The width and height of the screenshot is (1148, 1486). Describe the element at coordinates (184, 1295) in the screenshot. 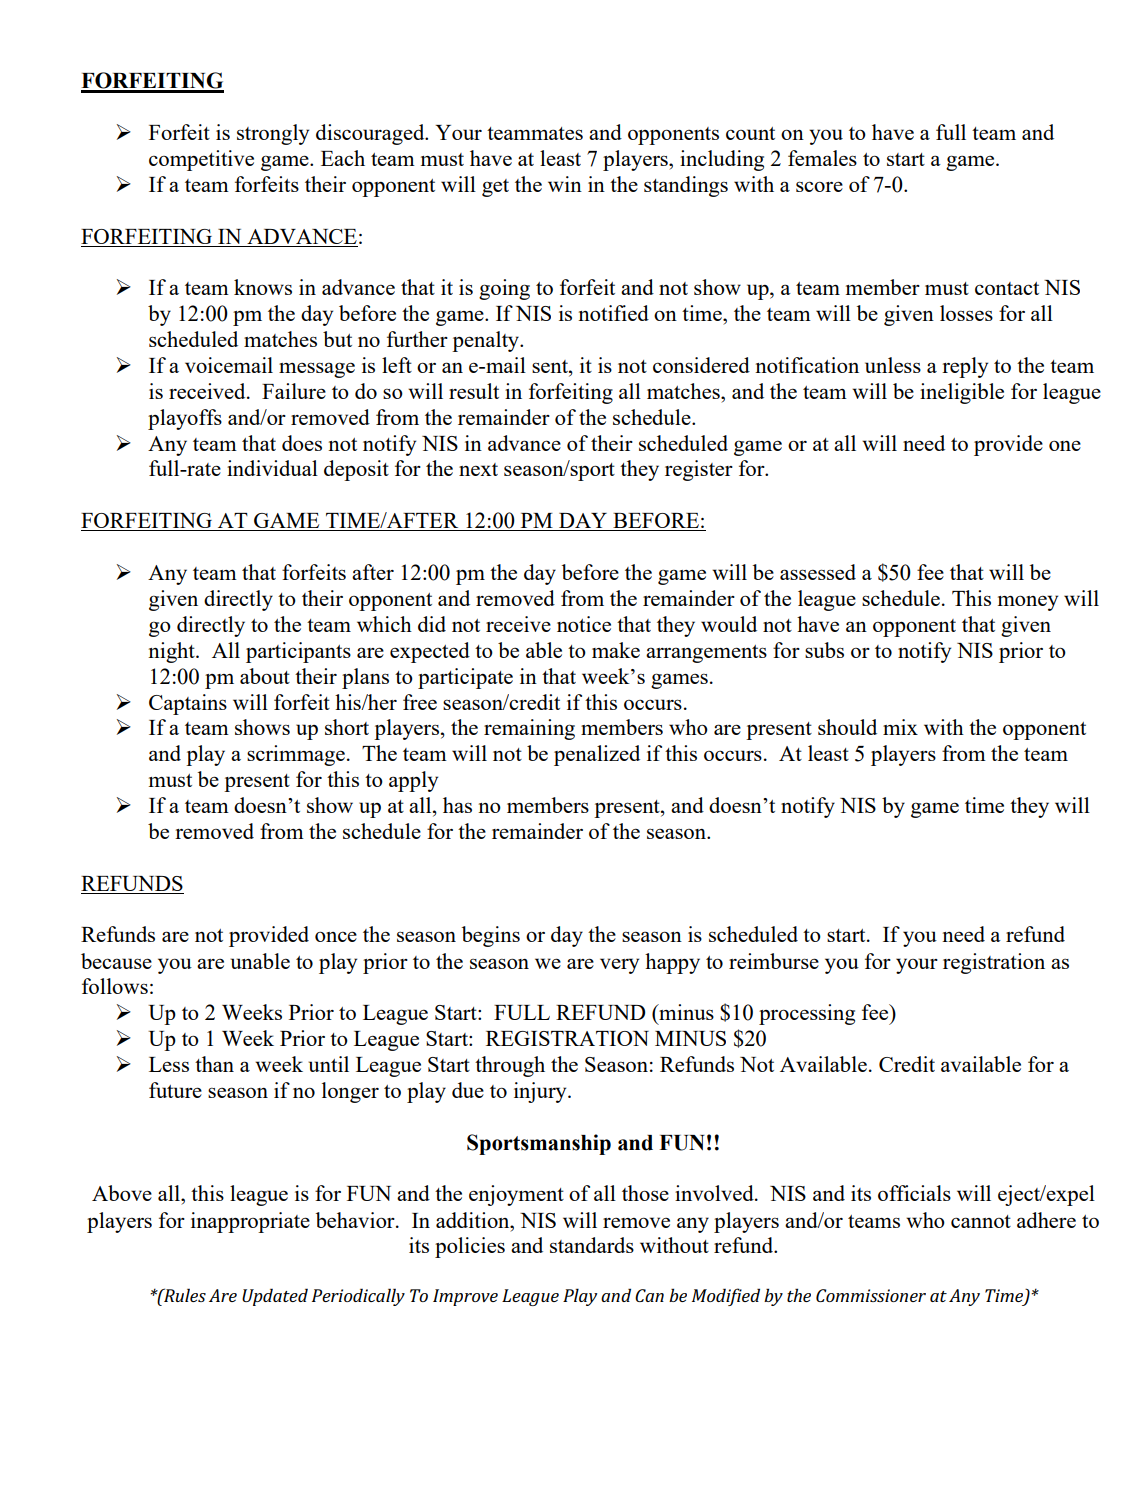

I see `Rules` at that location.
